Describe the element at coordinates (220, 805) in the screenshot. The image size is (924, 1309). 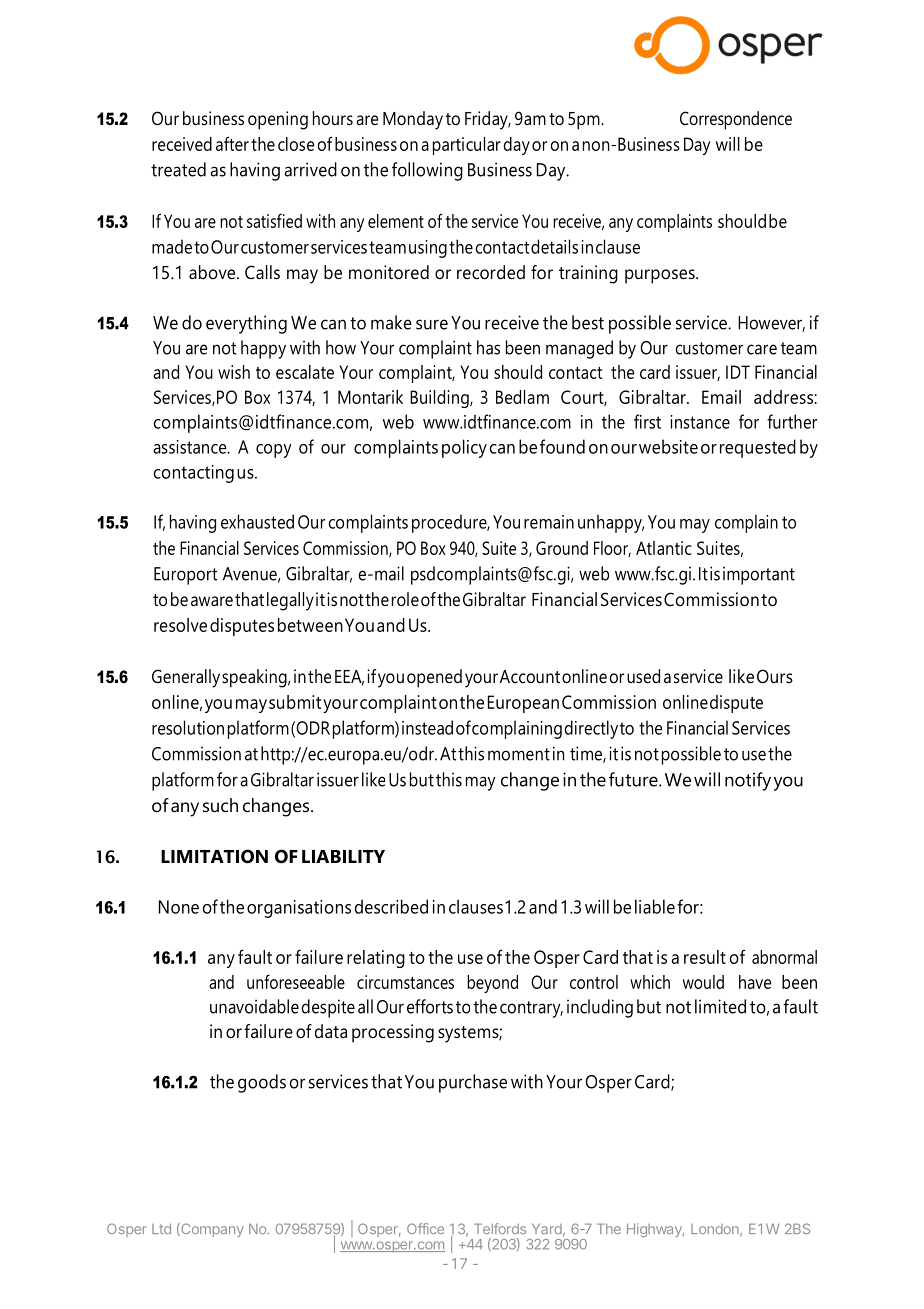
I see `such` at that location.
